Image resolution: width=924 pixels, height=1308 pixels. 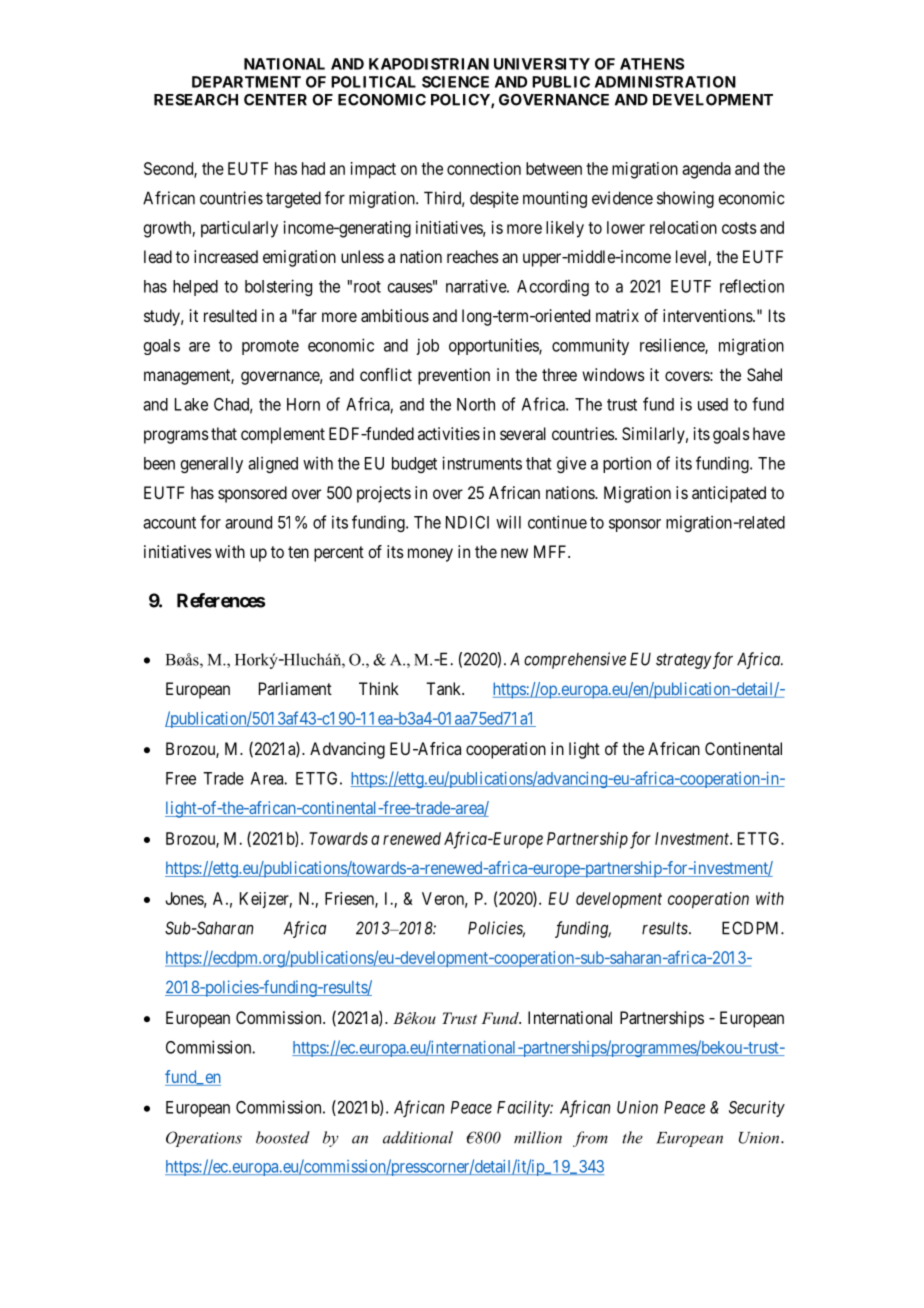 I want to click on interventions, so click(x=708, y=315).
